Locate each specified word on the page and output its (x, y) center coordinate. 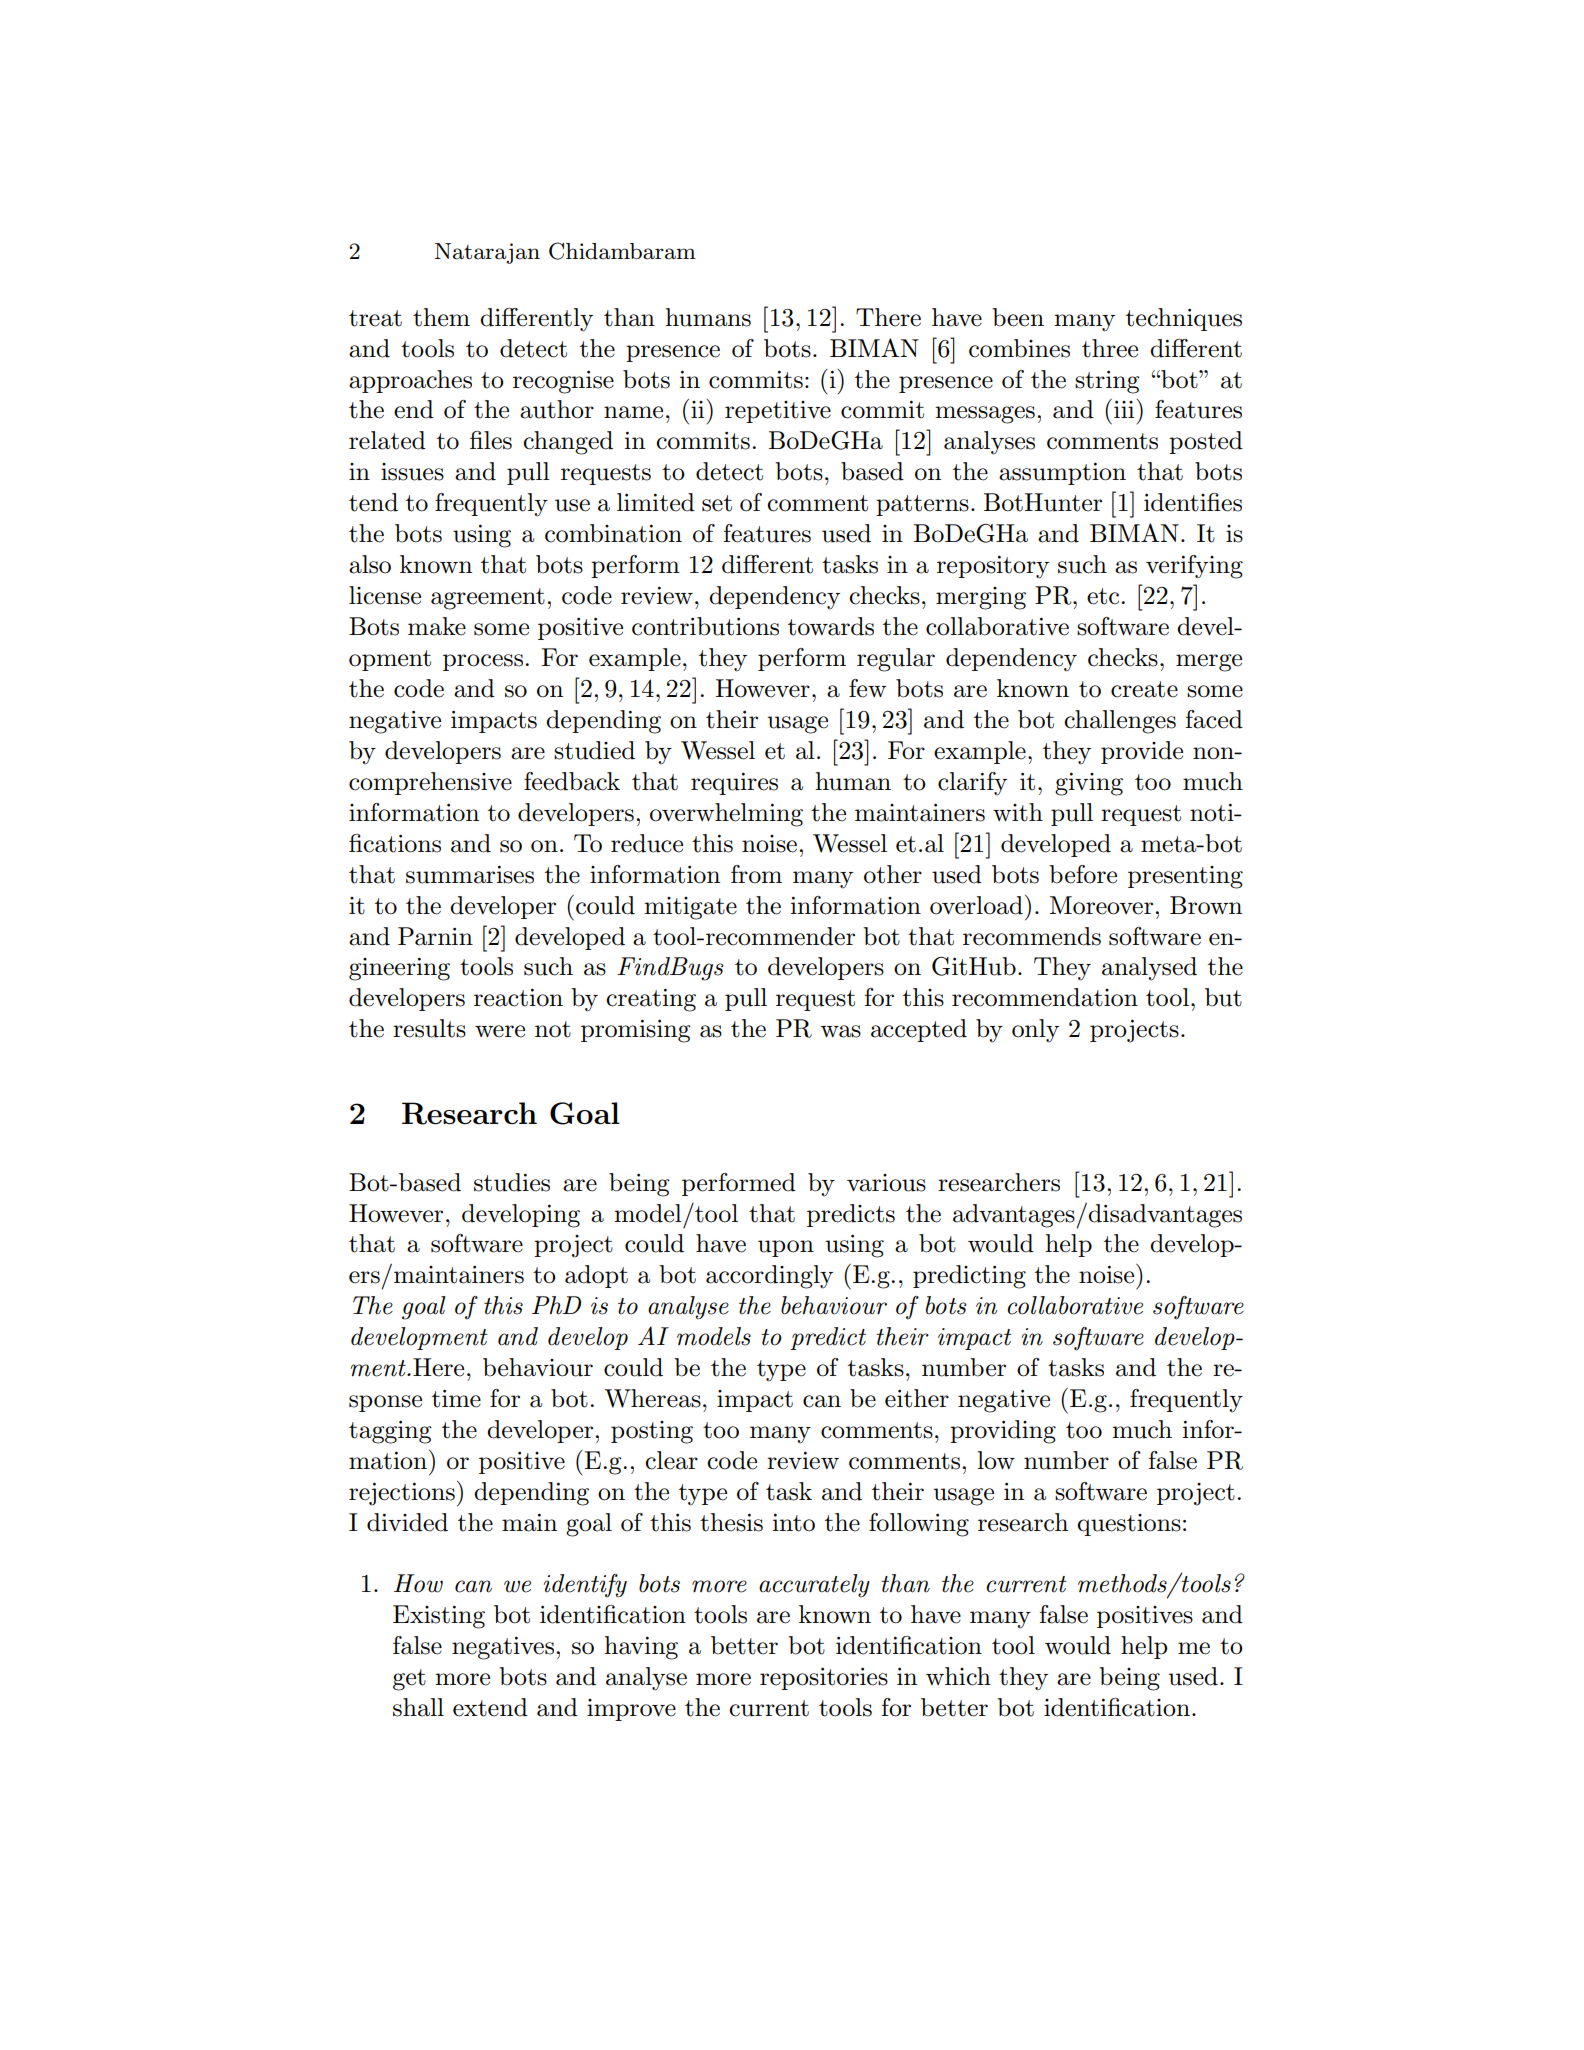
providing (1003, 1432)
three (1110, 348)
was (840, 1031)
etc (1103, 596)
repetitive (778, 412)
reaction (518, 998)
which (958, 1676)
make (437, 626)
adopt (596, 1276)
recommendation (1045, 997)
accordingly (769, 1277)
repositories (824, 1678)
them (441, 317)
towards (831, 626)
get (409, 1680)
